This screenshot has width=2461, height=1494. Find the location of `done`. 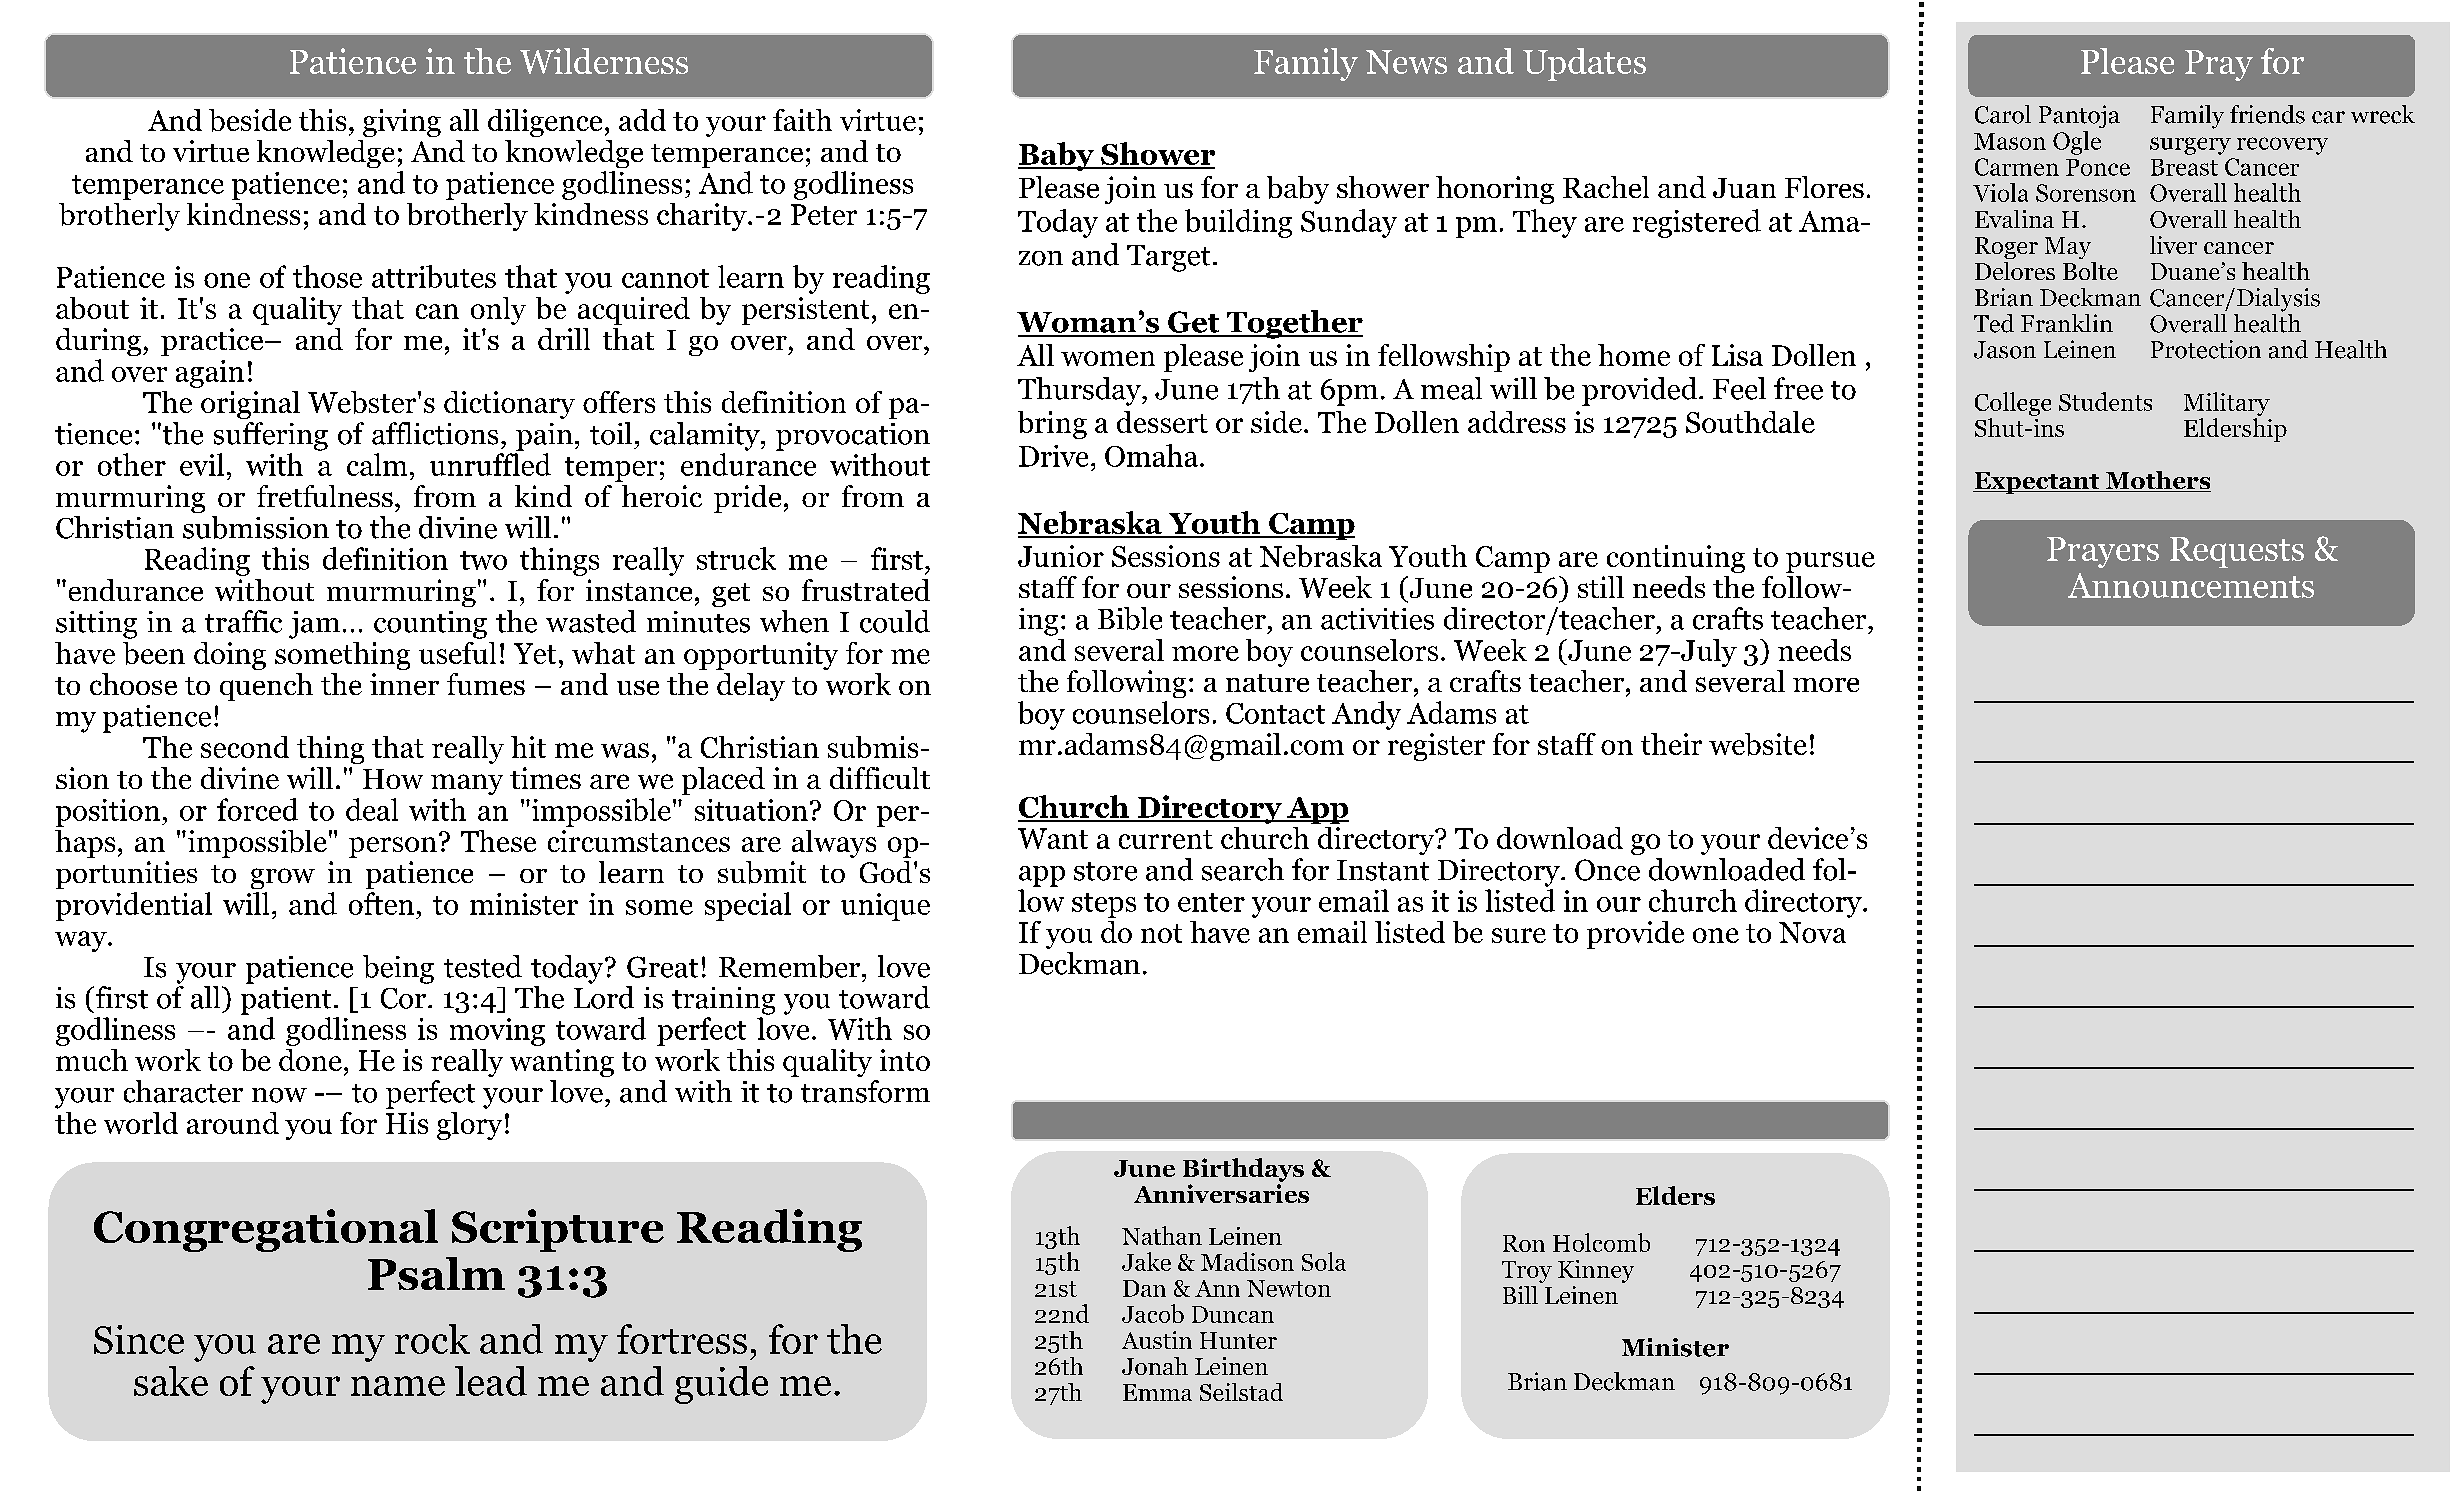

done is located at coordinates (310, 1060).
